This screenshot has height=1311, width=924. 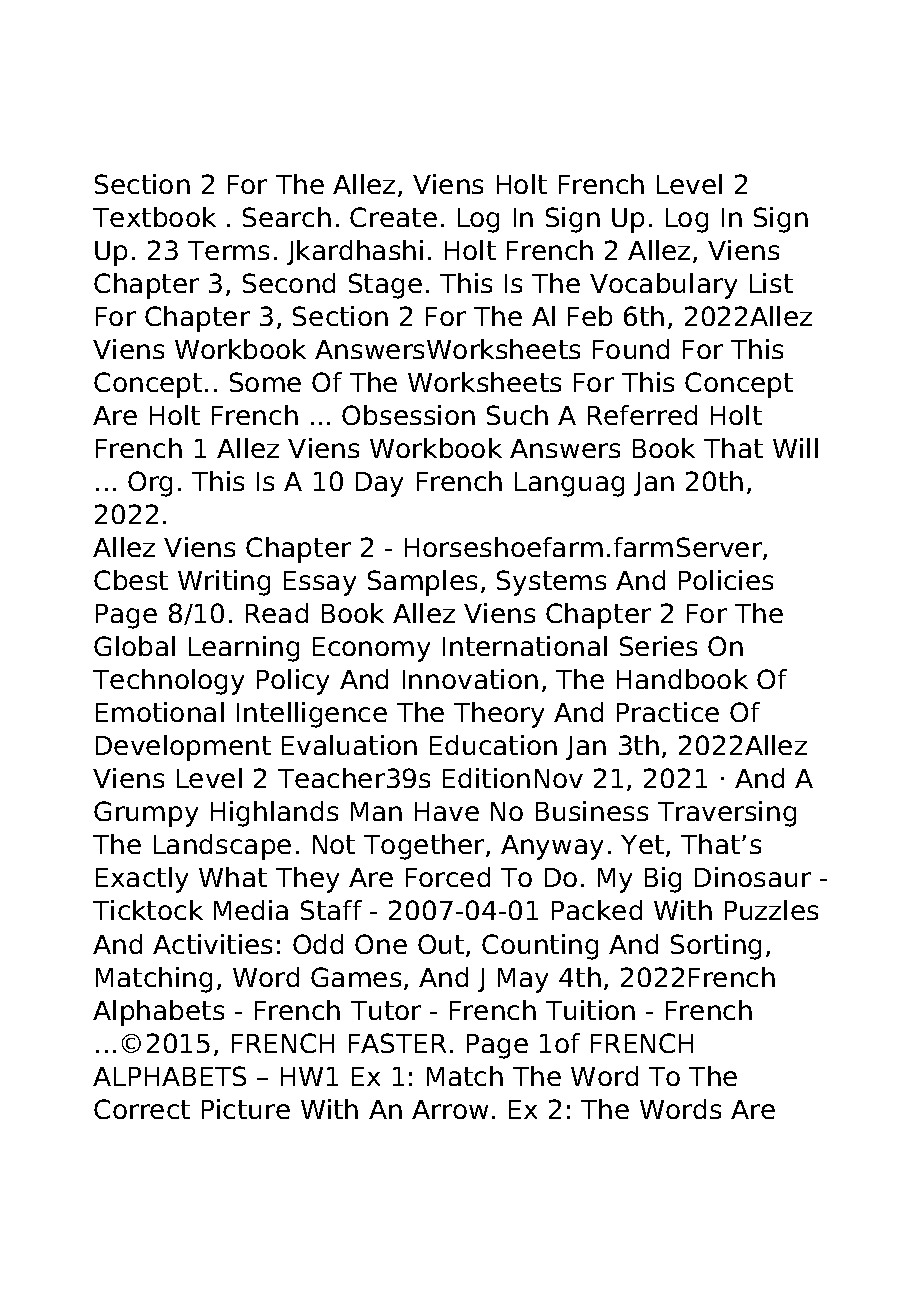 I want to click on Samples, so click(x=422, y=583).
